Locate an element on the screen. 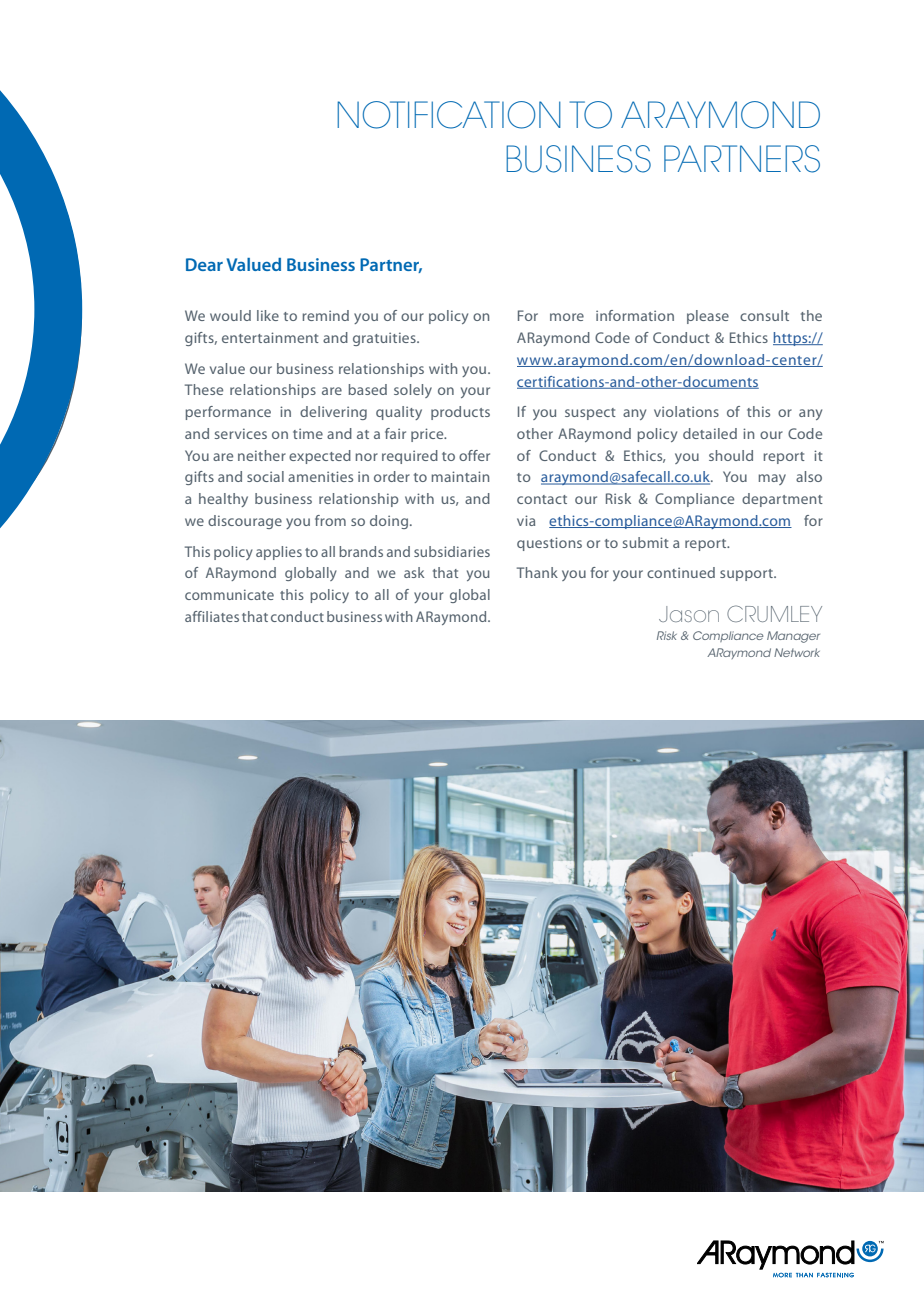 Image resolution: width=924 pixels, height=1308 pixels. please is located at coordinates (708, 317).
